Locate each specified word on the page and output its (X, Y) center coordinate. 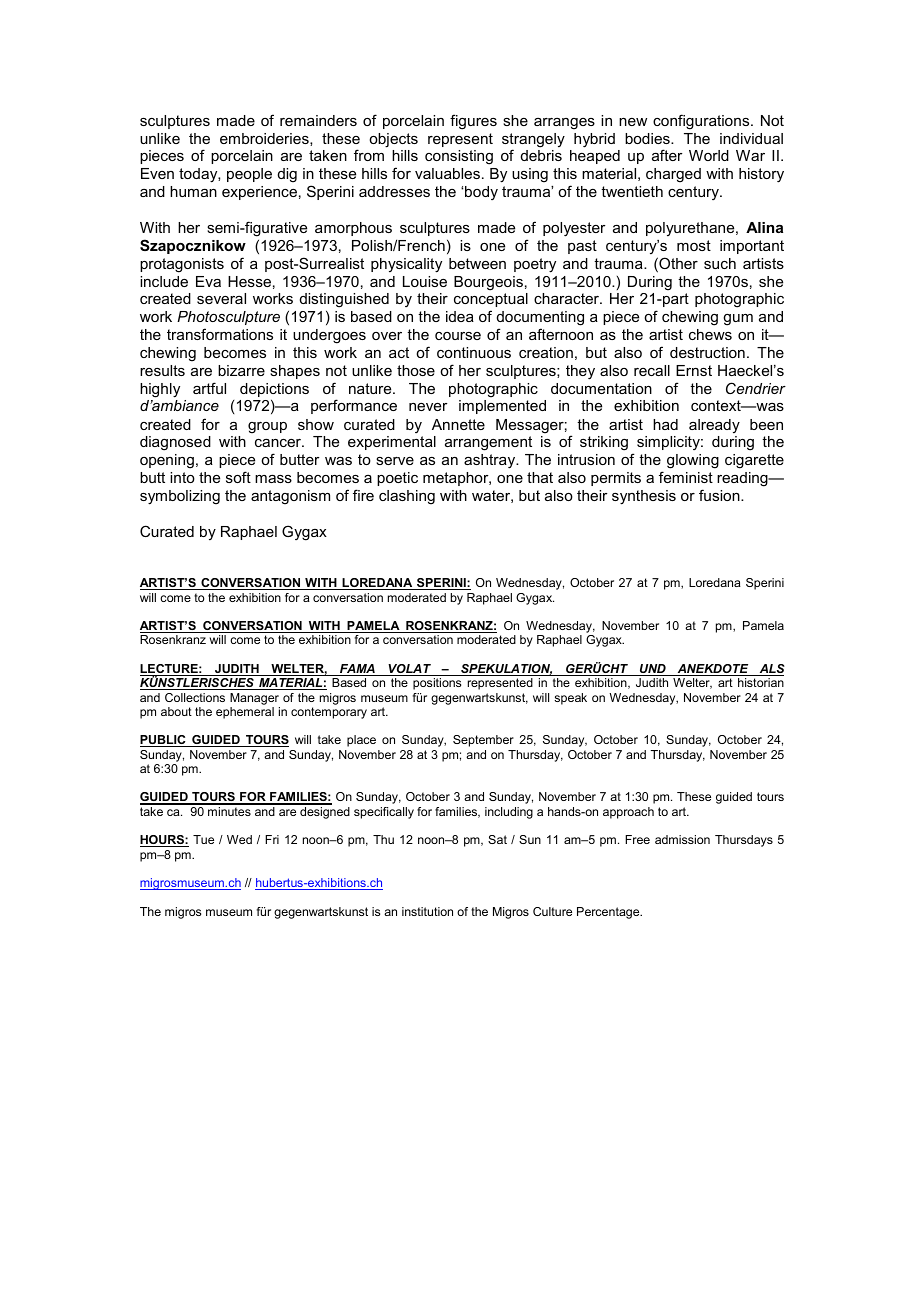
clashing (407, 497)
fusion (720, 495)
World (709, 155)
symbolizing (180, 497)
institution (427, 911)
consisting (459, 157)
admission (682, 839)
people (249, 175)
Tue (203, 839)
